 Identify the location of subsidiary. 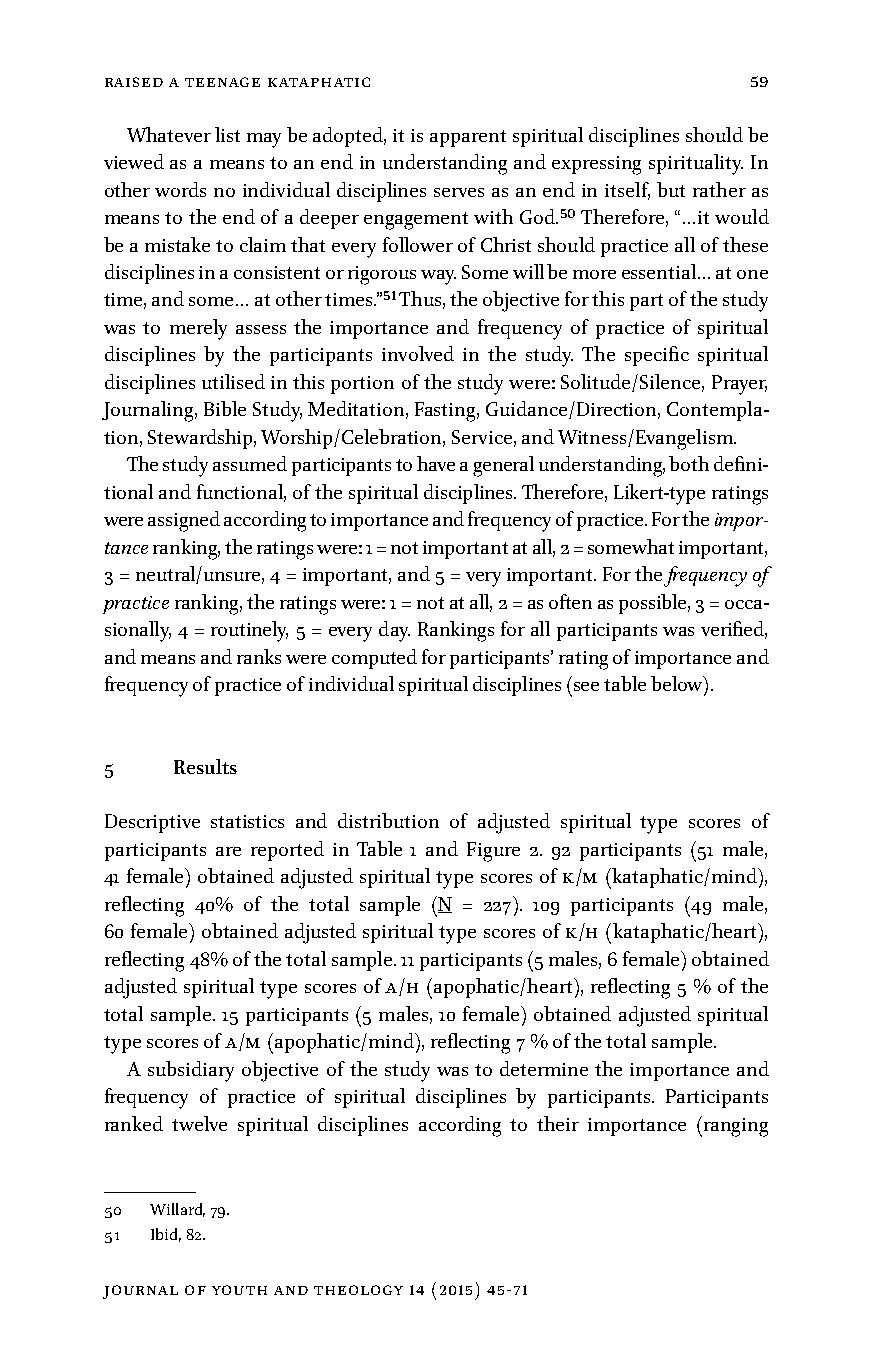
(191, 1071).
